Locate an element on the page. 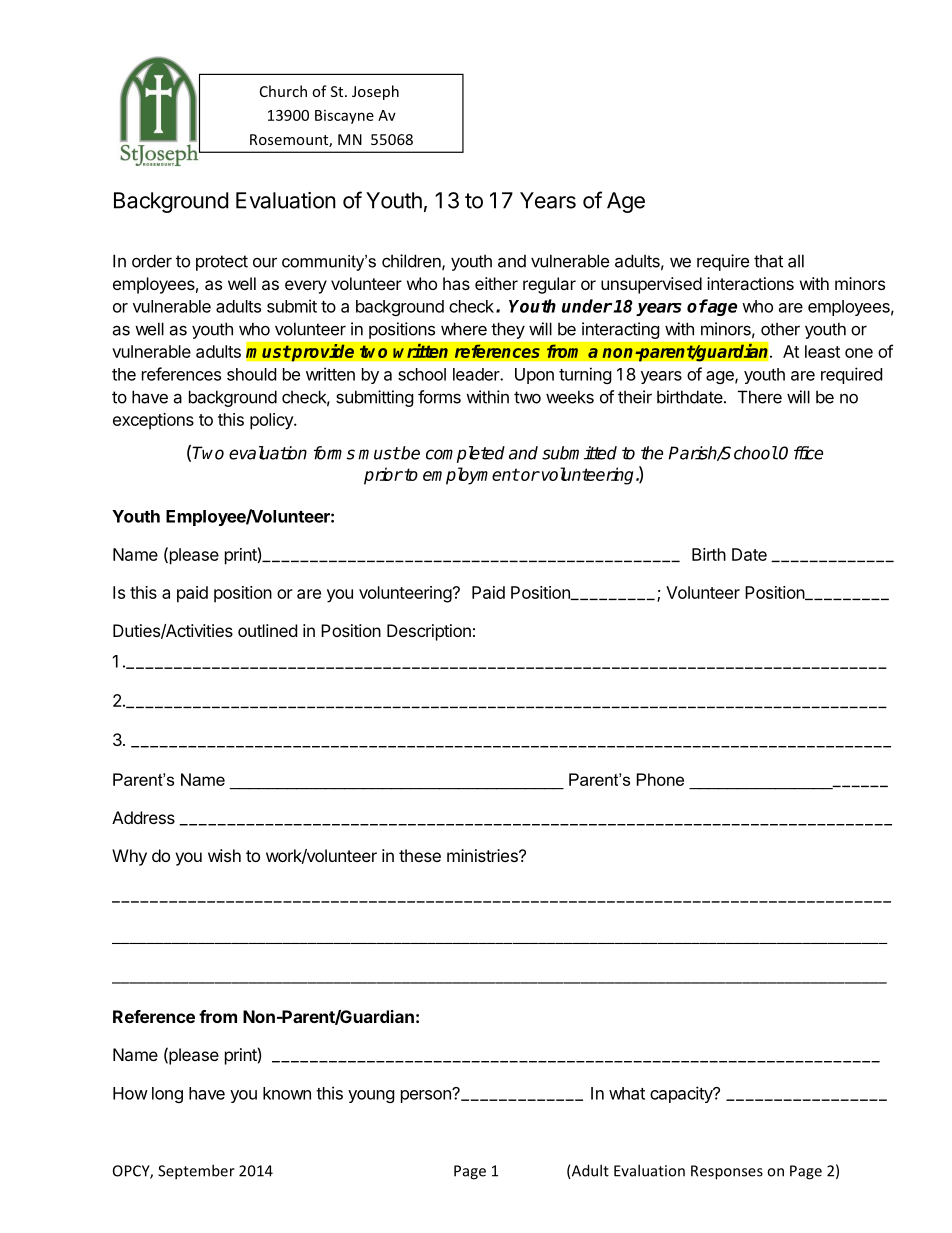 The width and height of the image is (952, 1233). wish is located at coordinates (224, 855).
